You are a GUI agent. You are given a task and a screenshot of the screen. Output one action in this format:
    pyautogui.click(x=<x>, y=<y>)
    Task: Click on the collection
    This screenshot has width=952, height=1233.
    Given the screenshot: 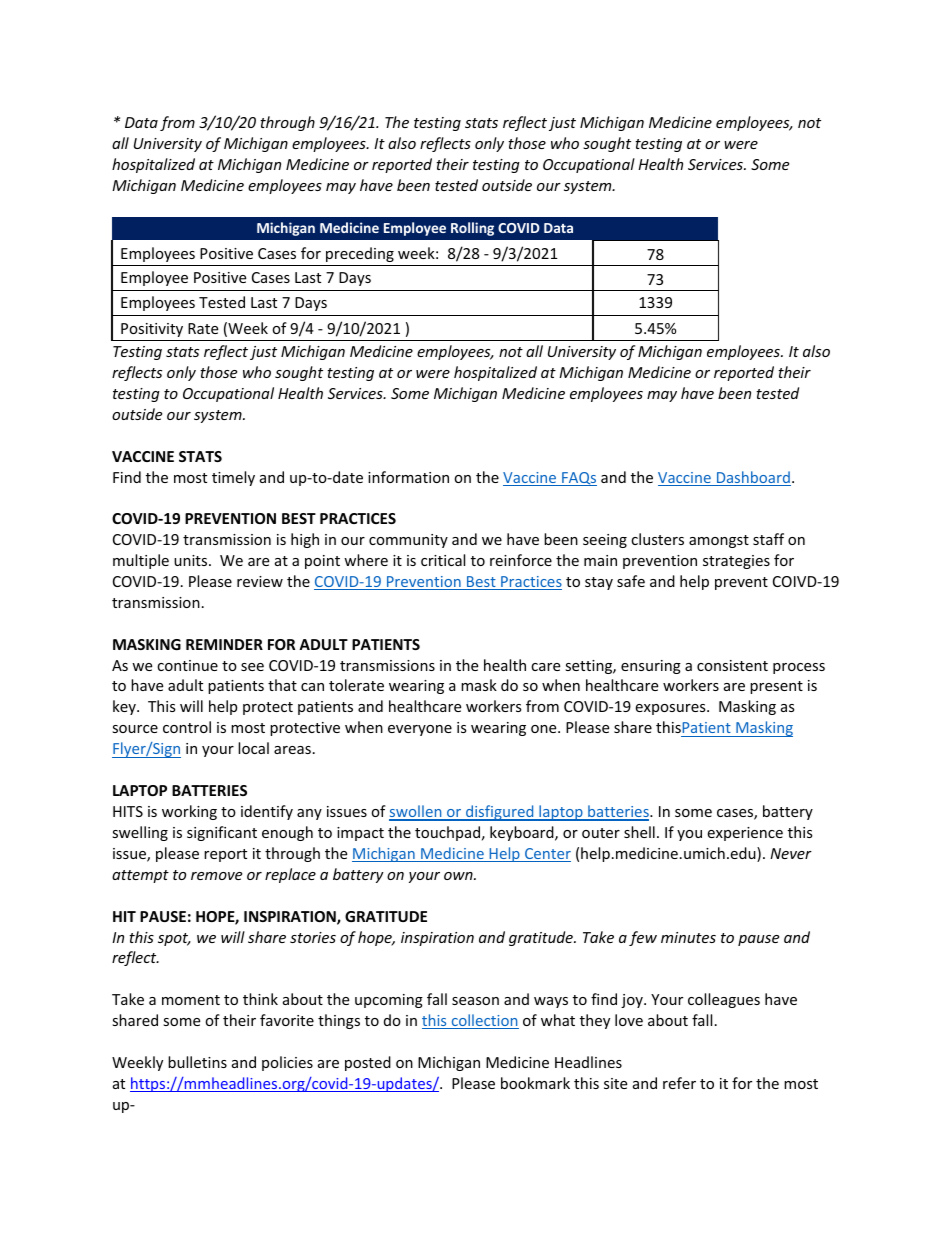 What is the action you would take?
    pyautogui.click(x=484, y=1021)
